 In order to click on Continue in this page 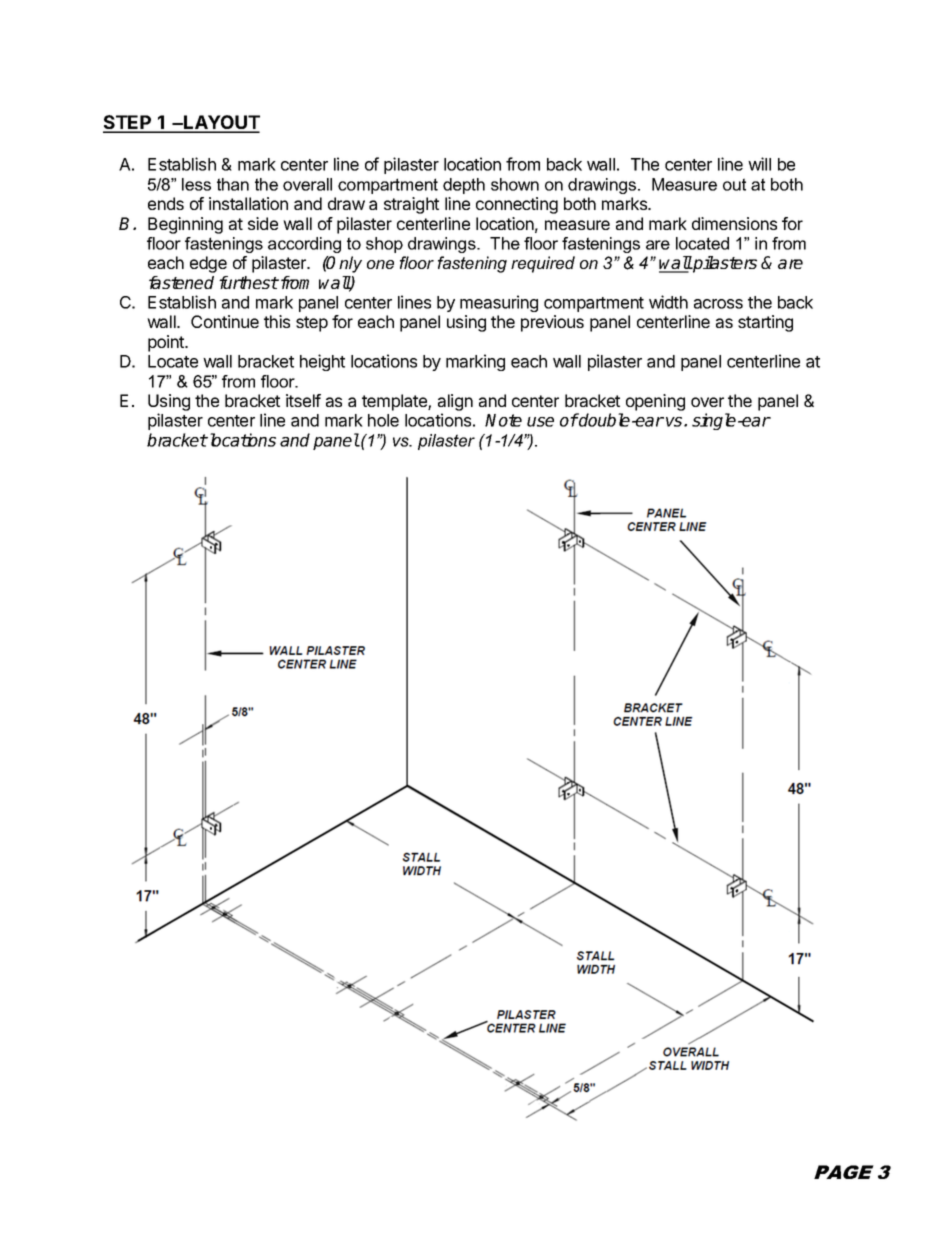, I will do `click(225, 321)`.
